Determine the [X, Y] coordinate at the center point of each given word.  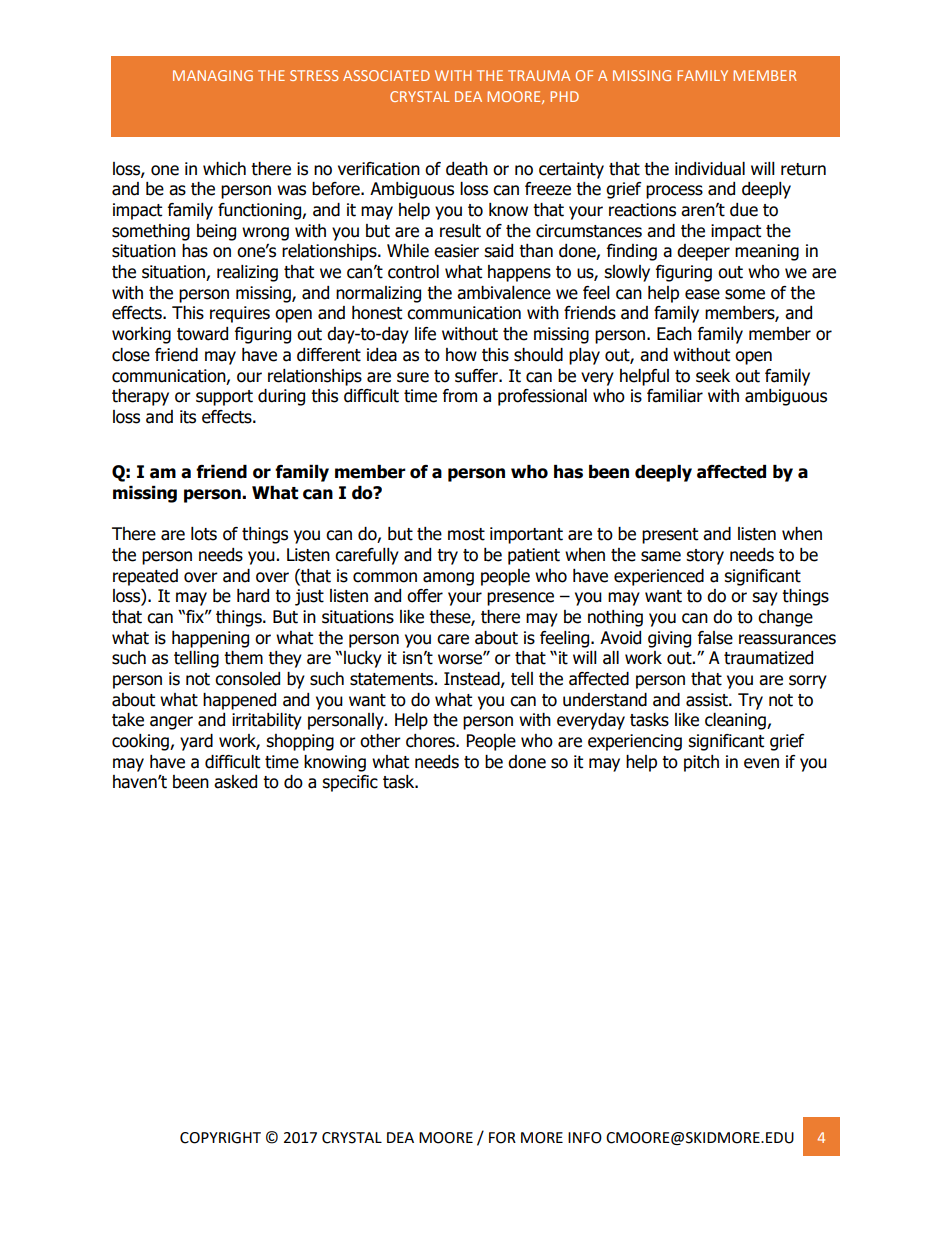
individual [710, 169]
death [467, 169]
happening [210, 639]
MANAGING [213, 75]
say [765, 599]
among [448, 579]
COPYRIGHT [220, 1138]
